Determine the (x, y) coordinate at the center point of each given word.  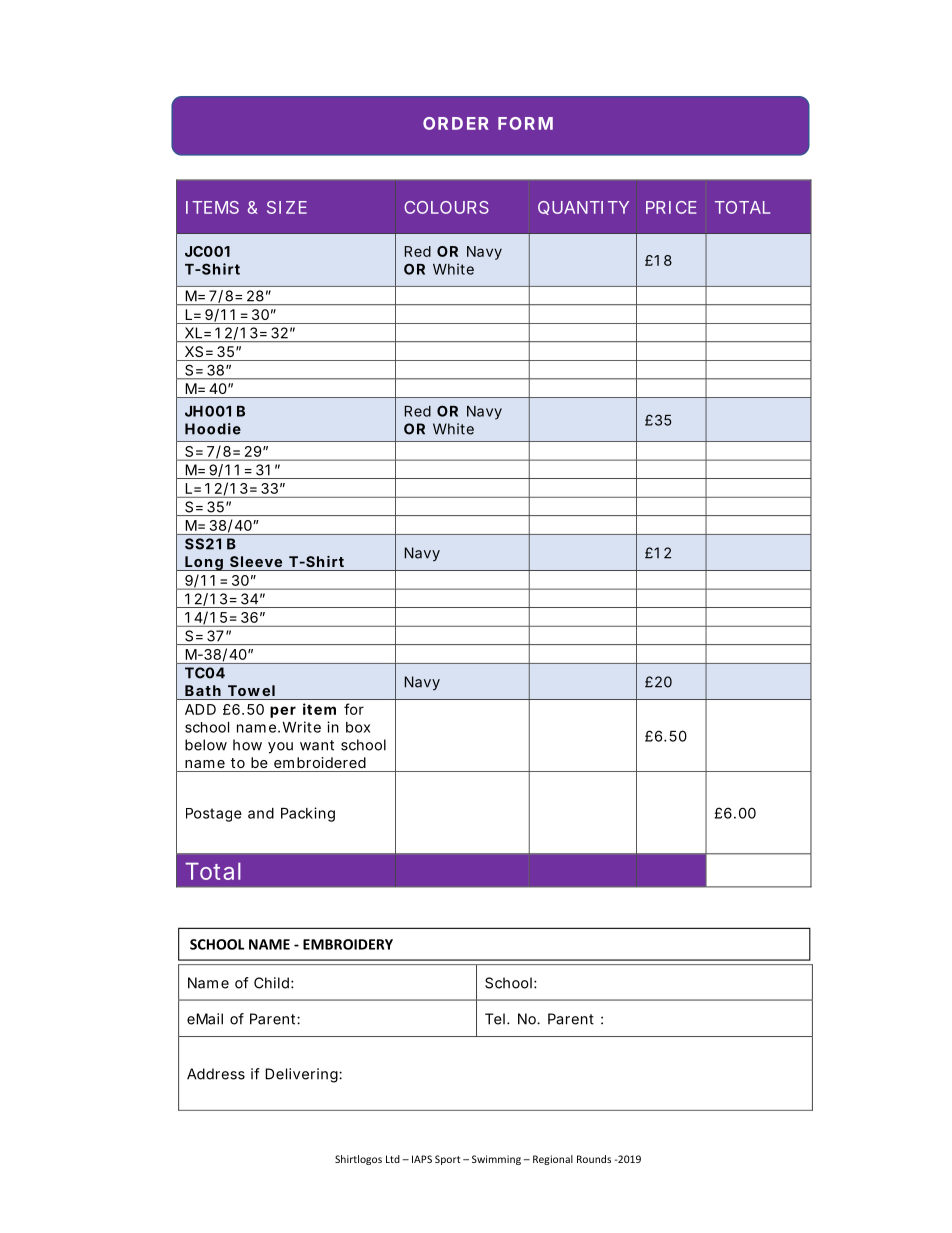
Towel (251, 690)
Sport (448, 1160)
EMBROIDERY (348, 944)
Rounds (594, 1159)
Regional (553, 1160)
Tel (495, 1019)
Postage (214, 815)
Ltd (393, 1159)
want (317, 745)
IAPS (422, 1159)
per (283, 712)
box (358, 727)
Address (216, 1074)
